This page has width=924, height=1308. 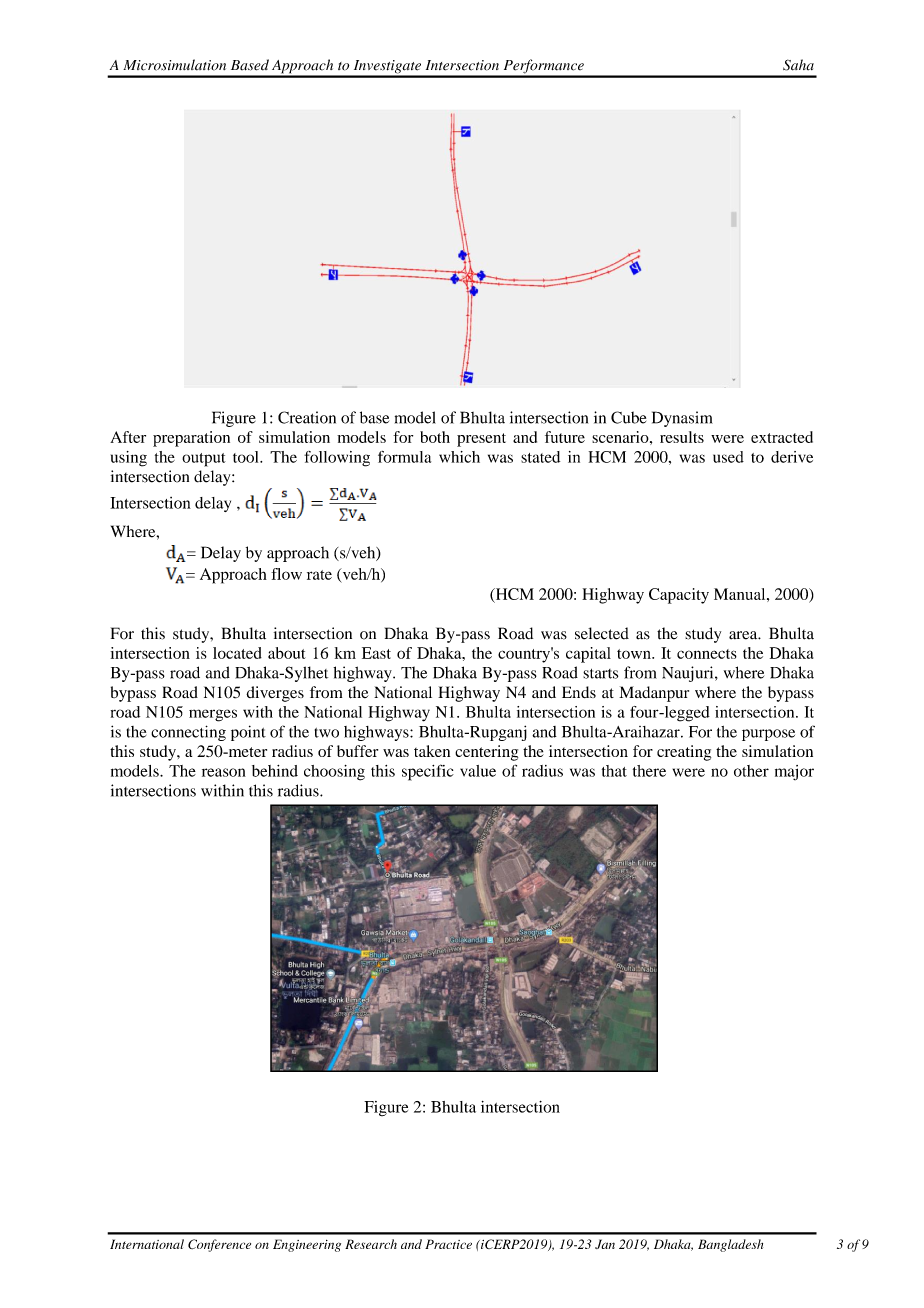 I want to click on East, so click(x=376, y=653).
